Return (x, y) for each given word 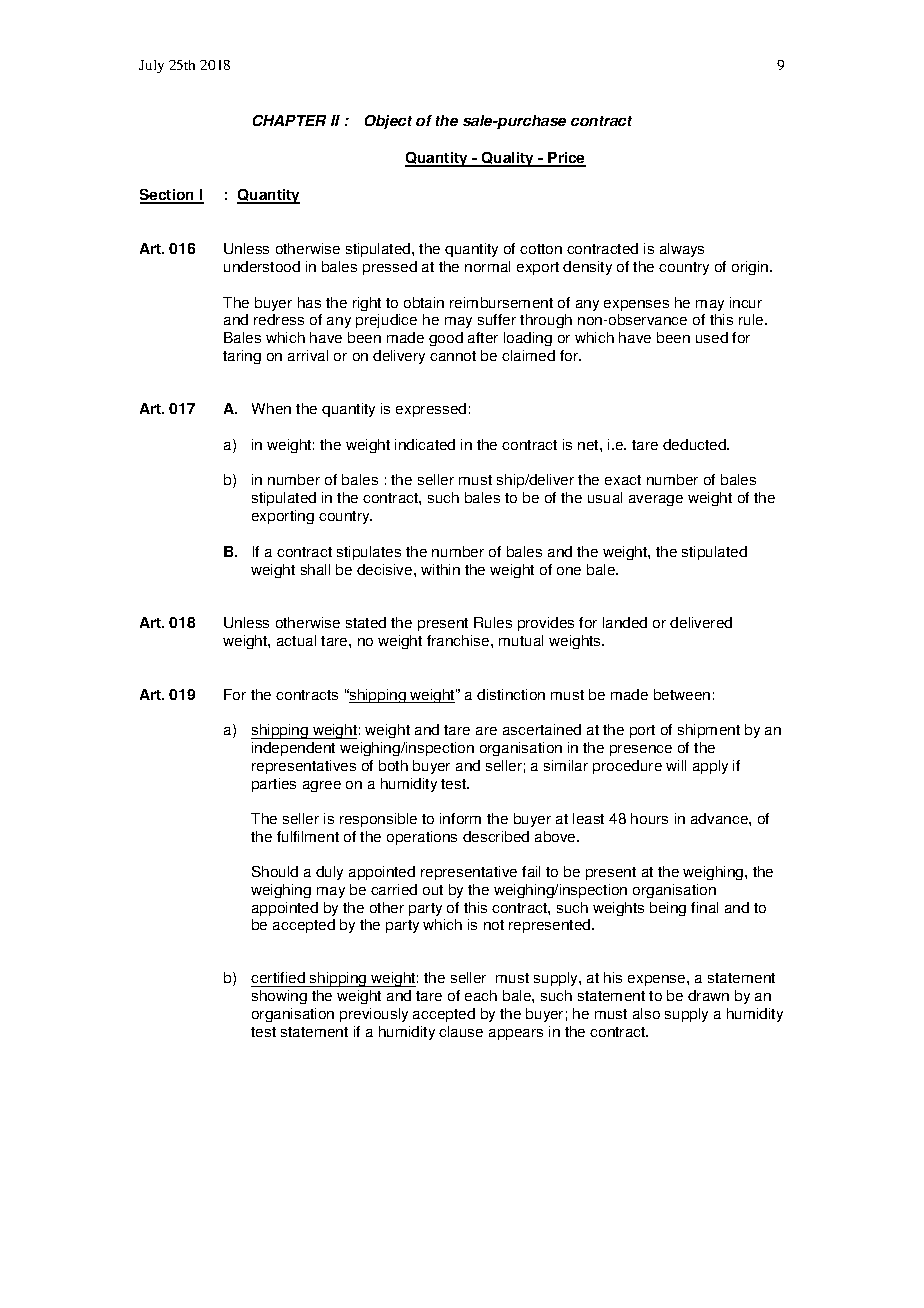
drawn (708, 995)
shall (315, 569)
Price (566, 159)
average (656, 500)
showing (279, 997)
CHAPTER (289, 120)
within (440, 569)
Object (388, 122)
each (481, 995)
